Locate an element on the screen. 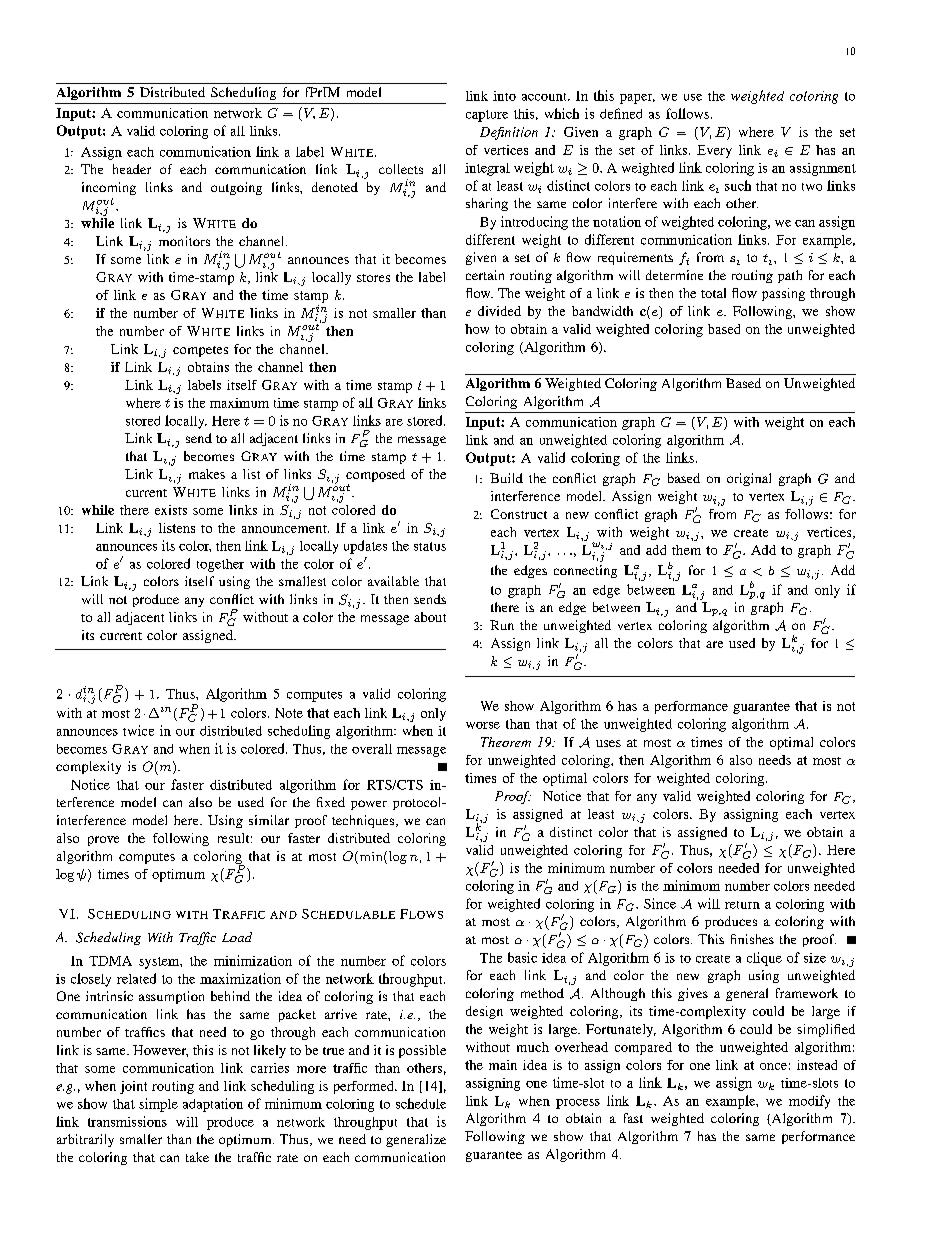 This screenshot has width=952, height=1233. twice is located at coordinates (138, 730).
